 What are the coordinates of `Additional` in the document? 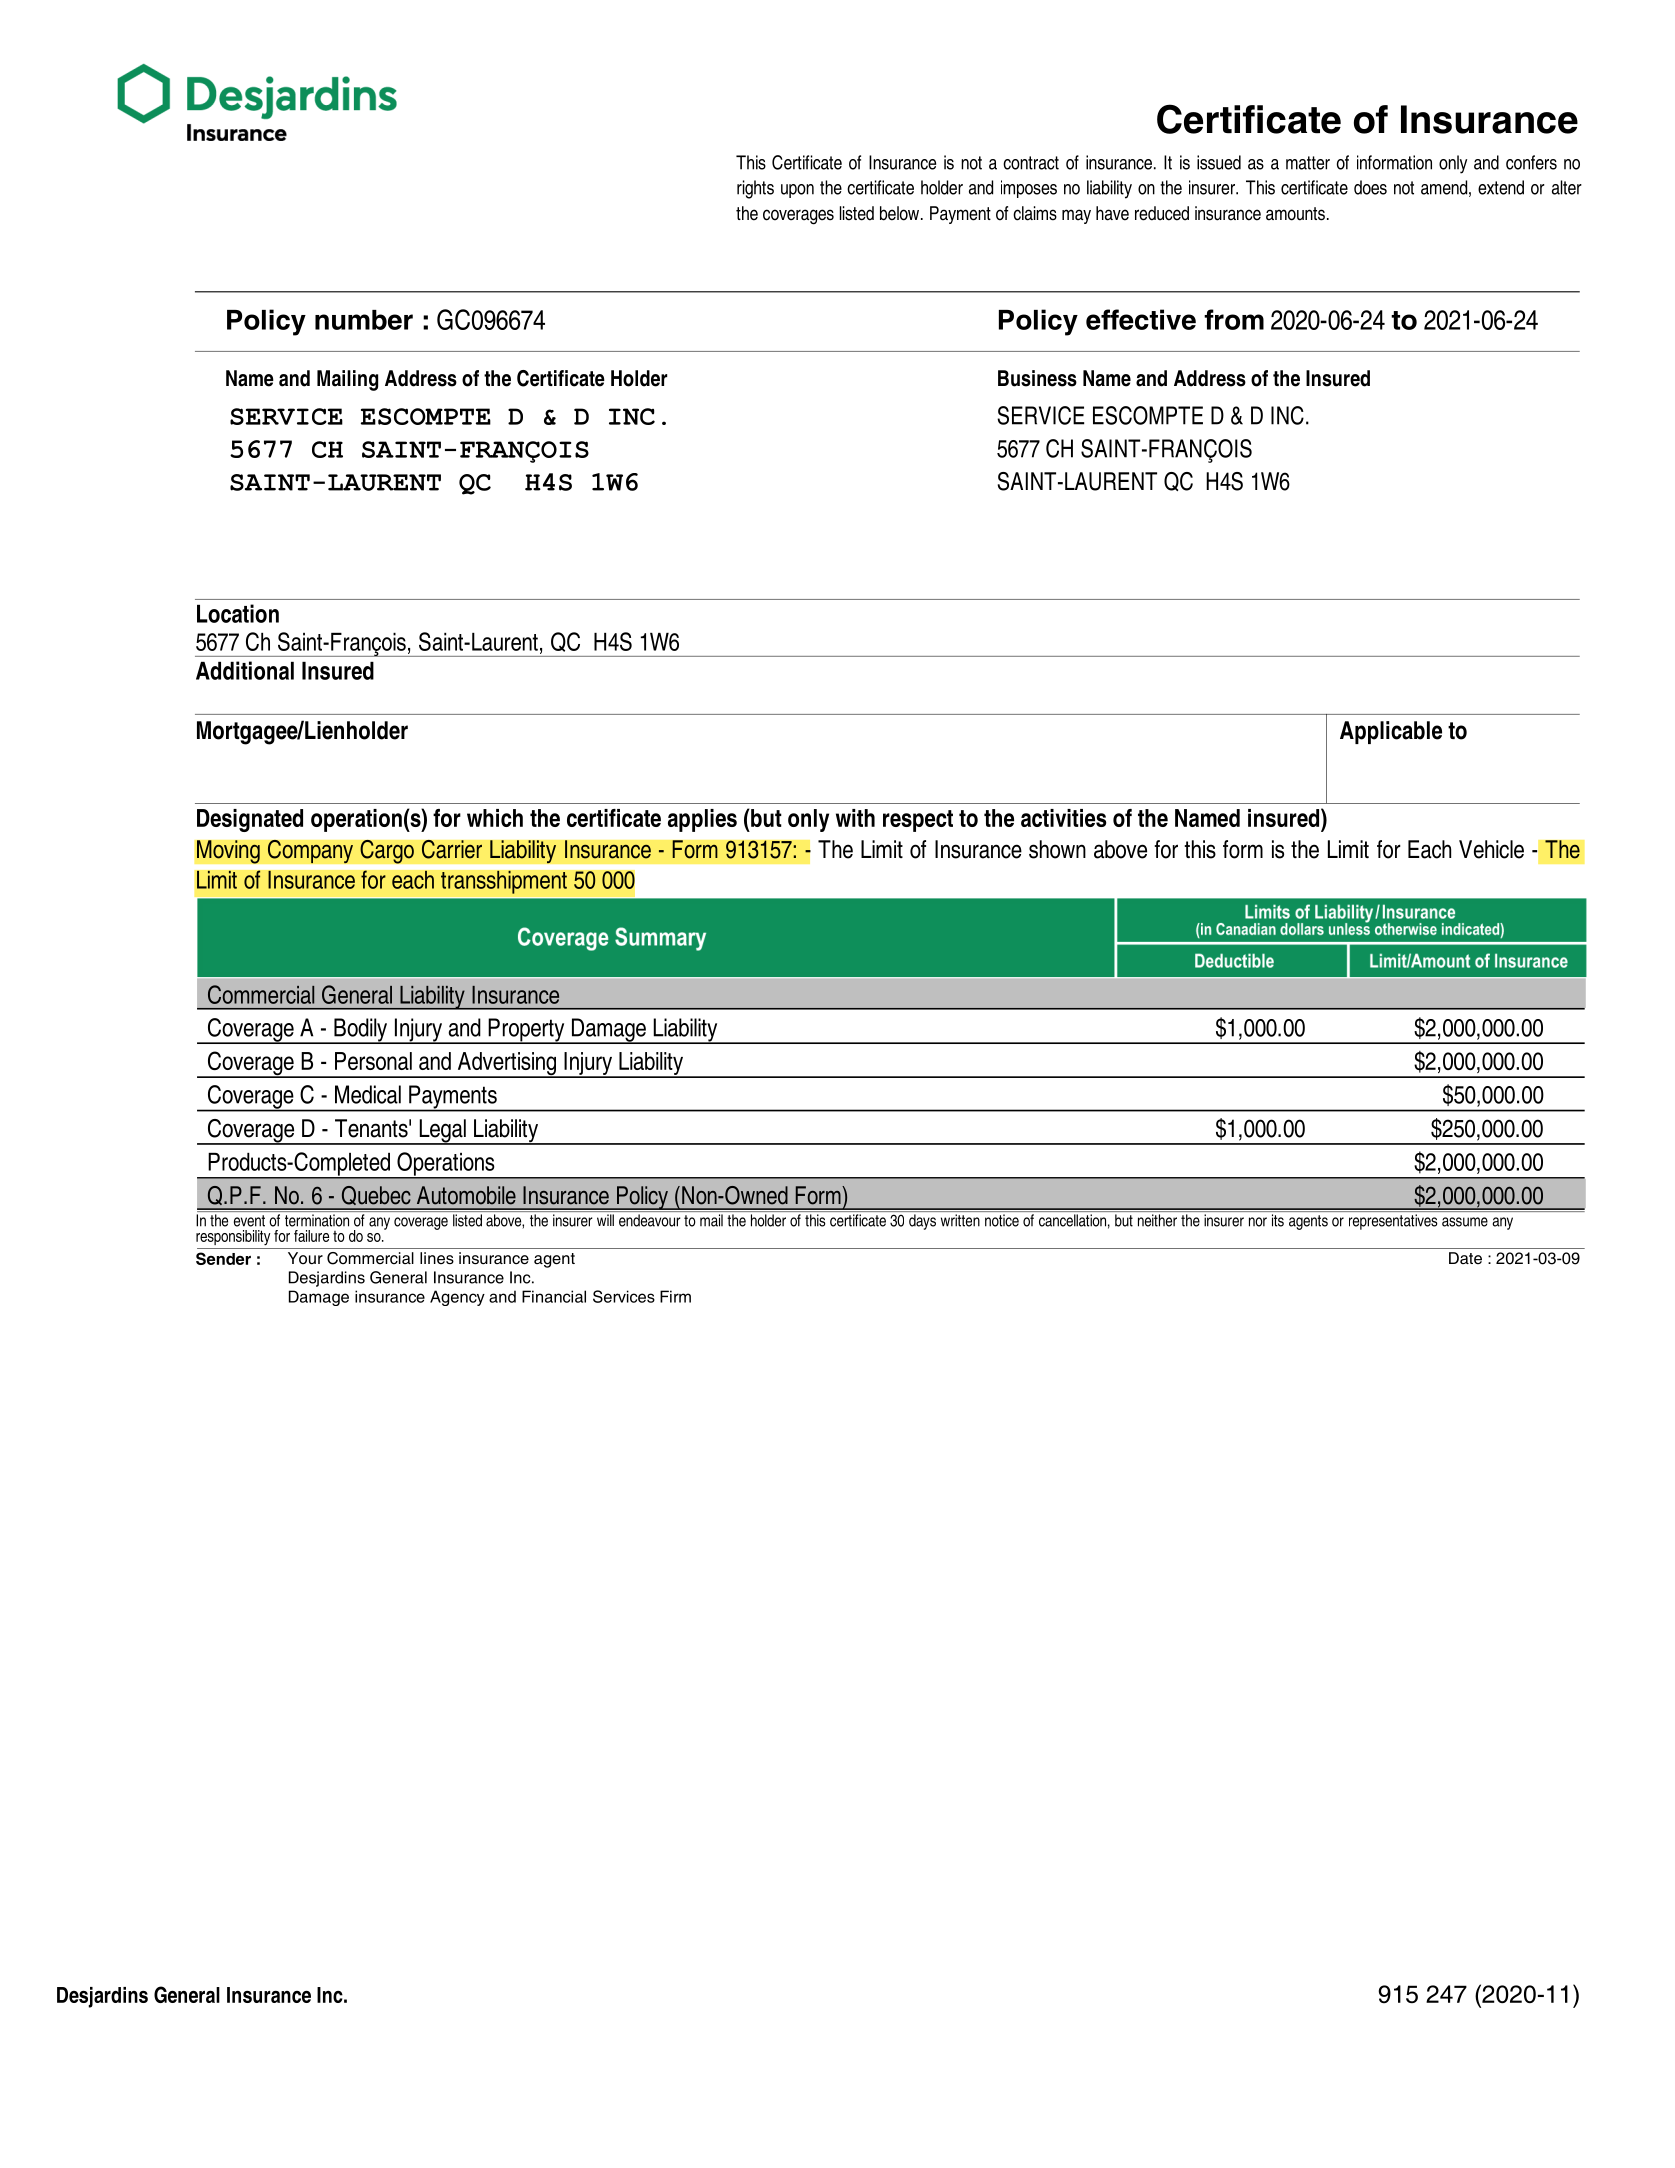 It's located at (245, 670).
